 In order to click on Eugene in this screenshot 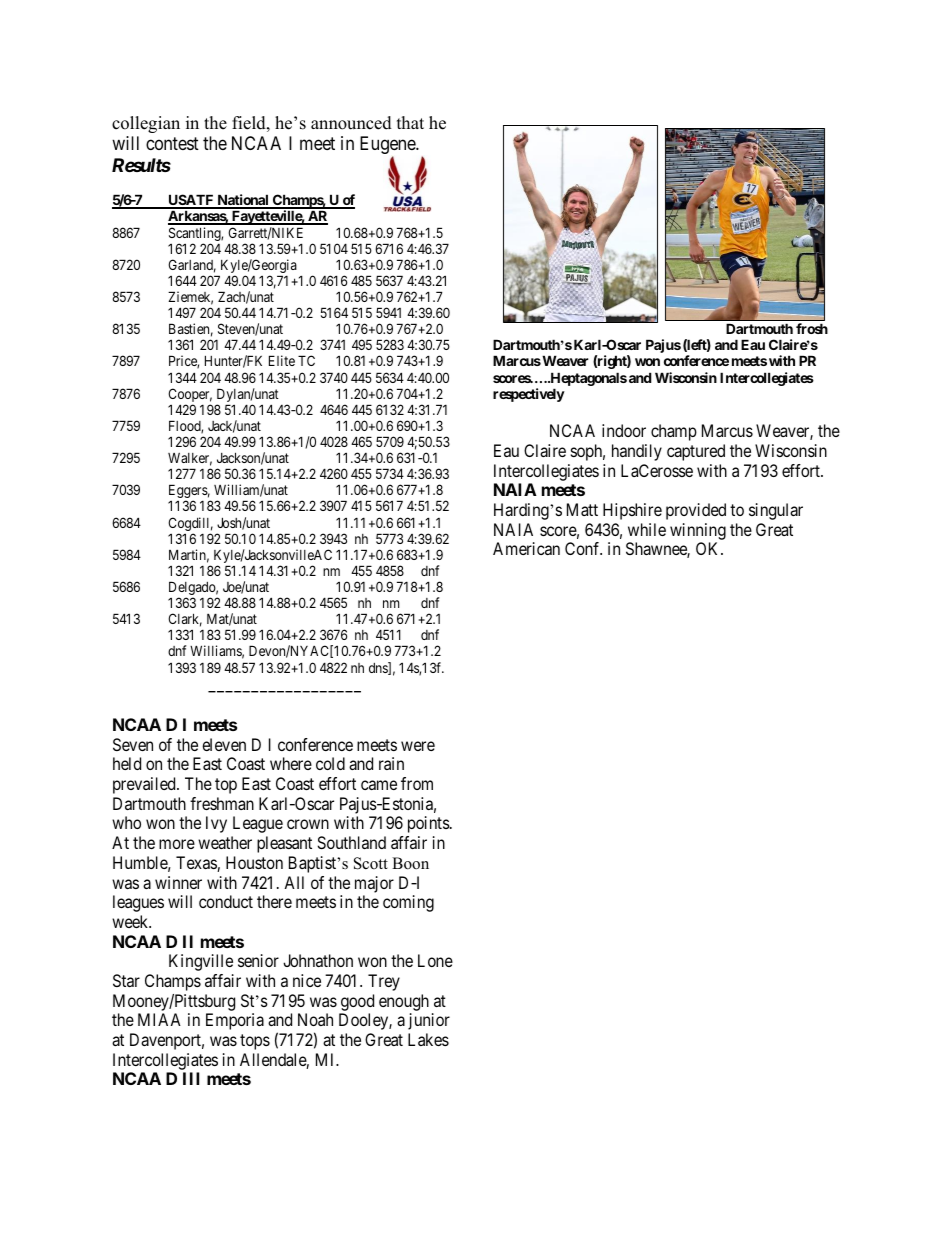, I will do `click(388, 147)`.
